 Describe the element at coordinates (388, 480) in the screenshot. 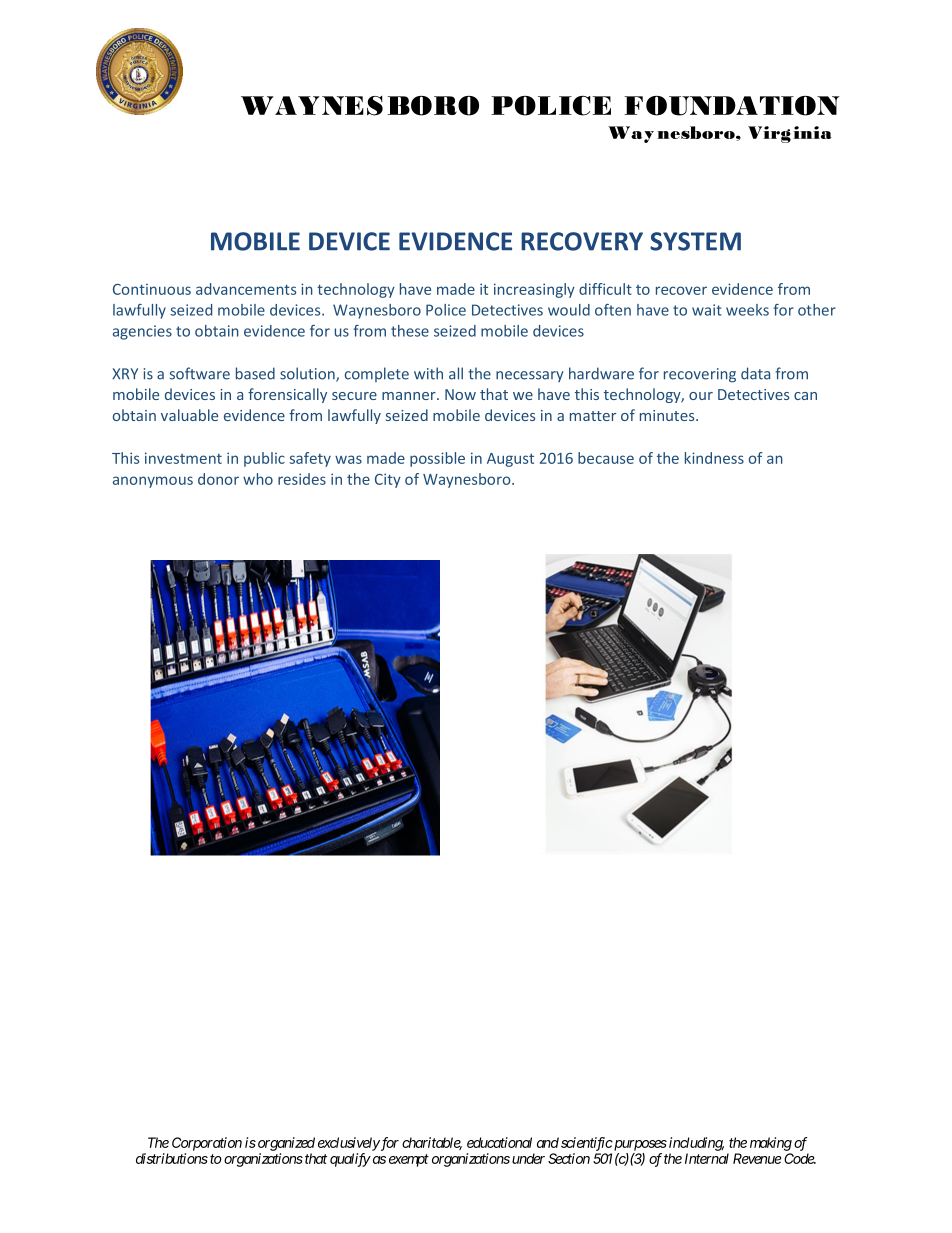

I see `City` at that location.
